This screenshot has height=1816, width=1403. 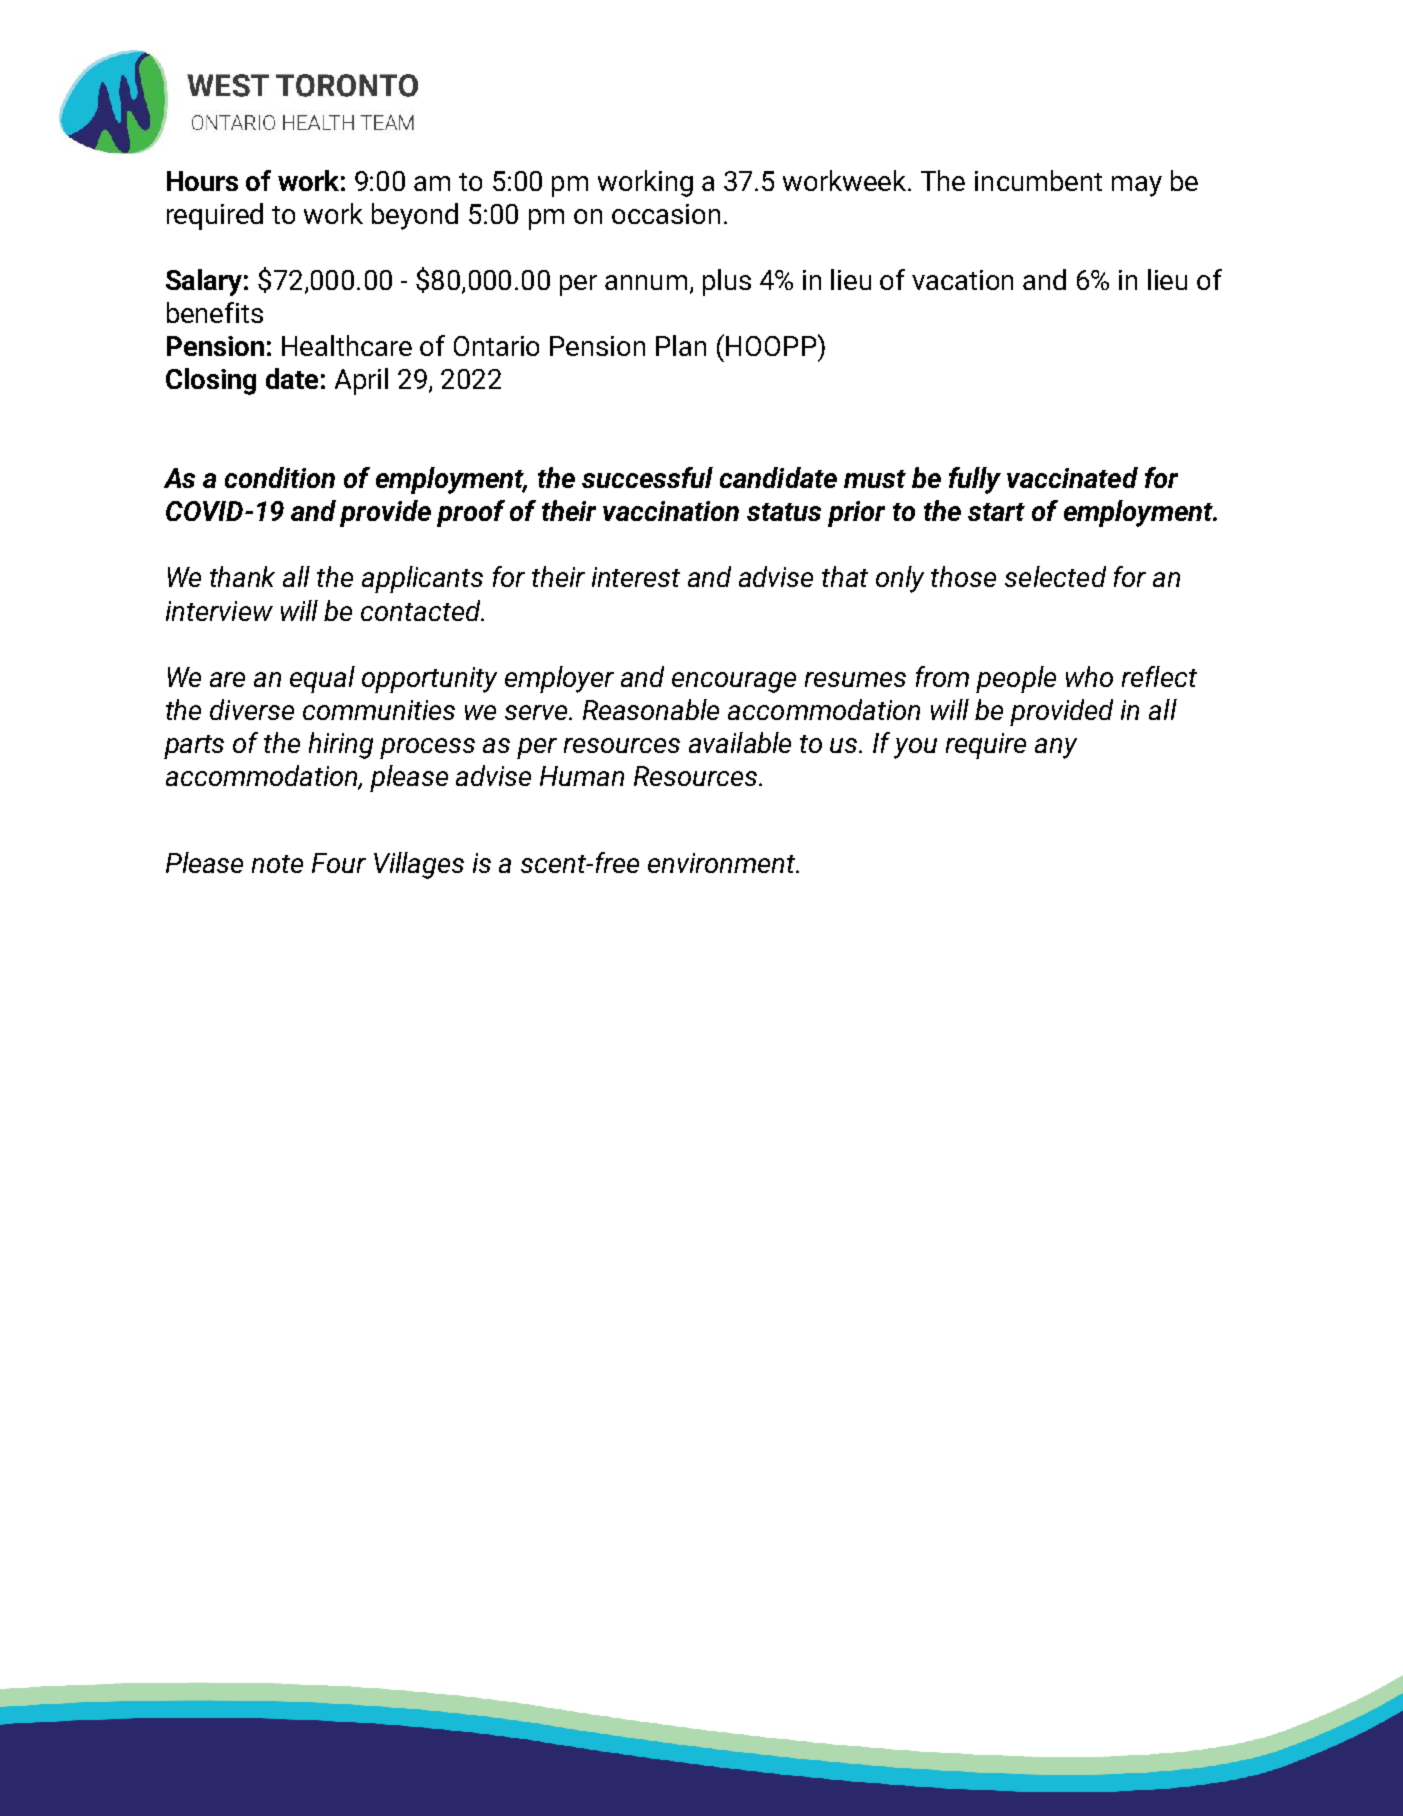 What do you see at coordinates (723, 863) in the screenshot?
I see `environment` at bounding box center [723, 863].
